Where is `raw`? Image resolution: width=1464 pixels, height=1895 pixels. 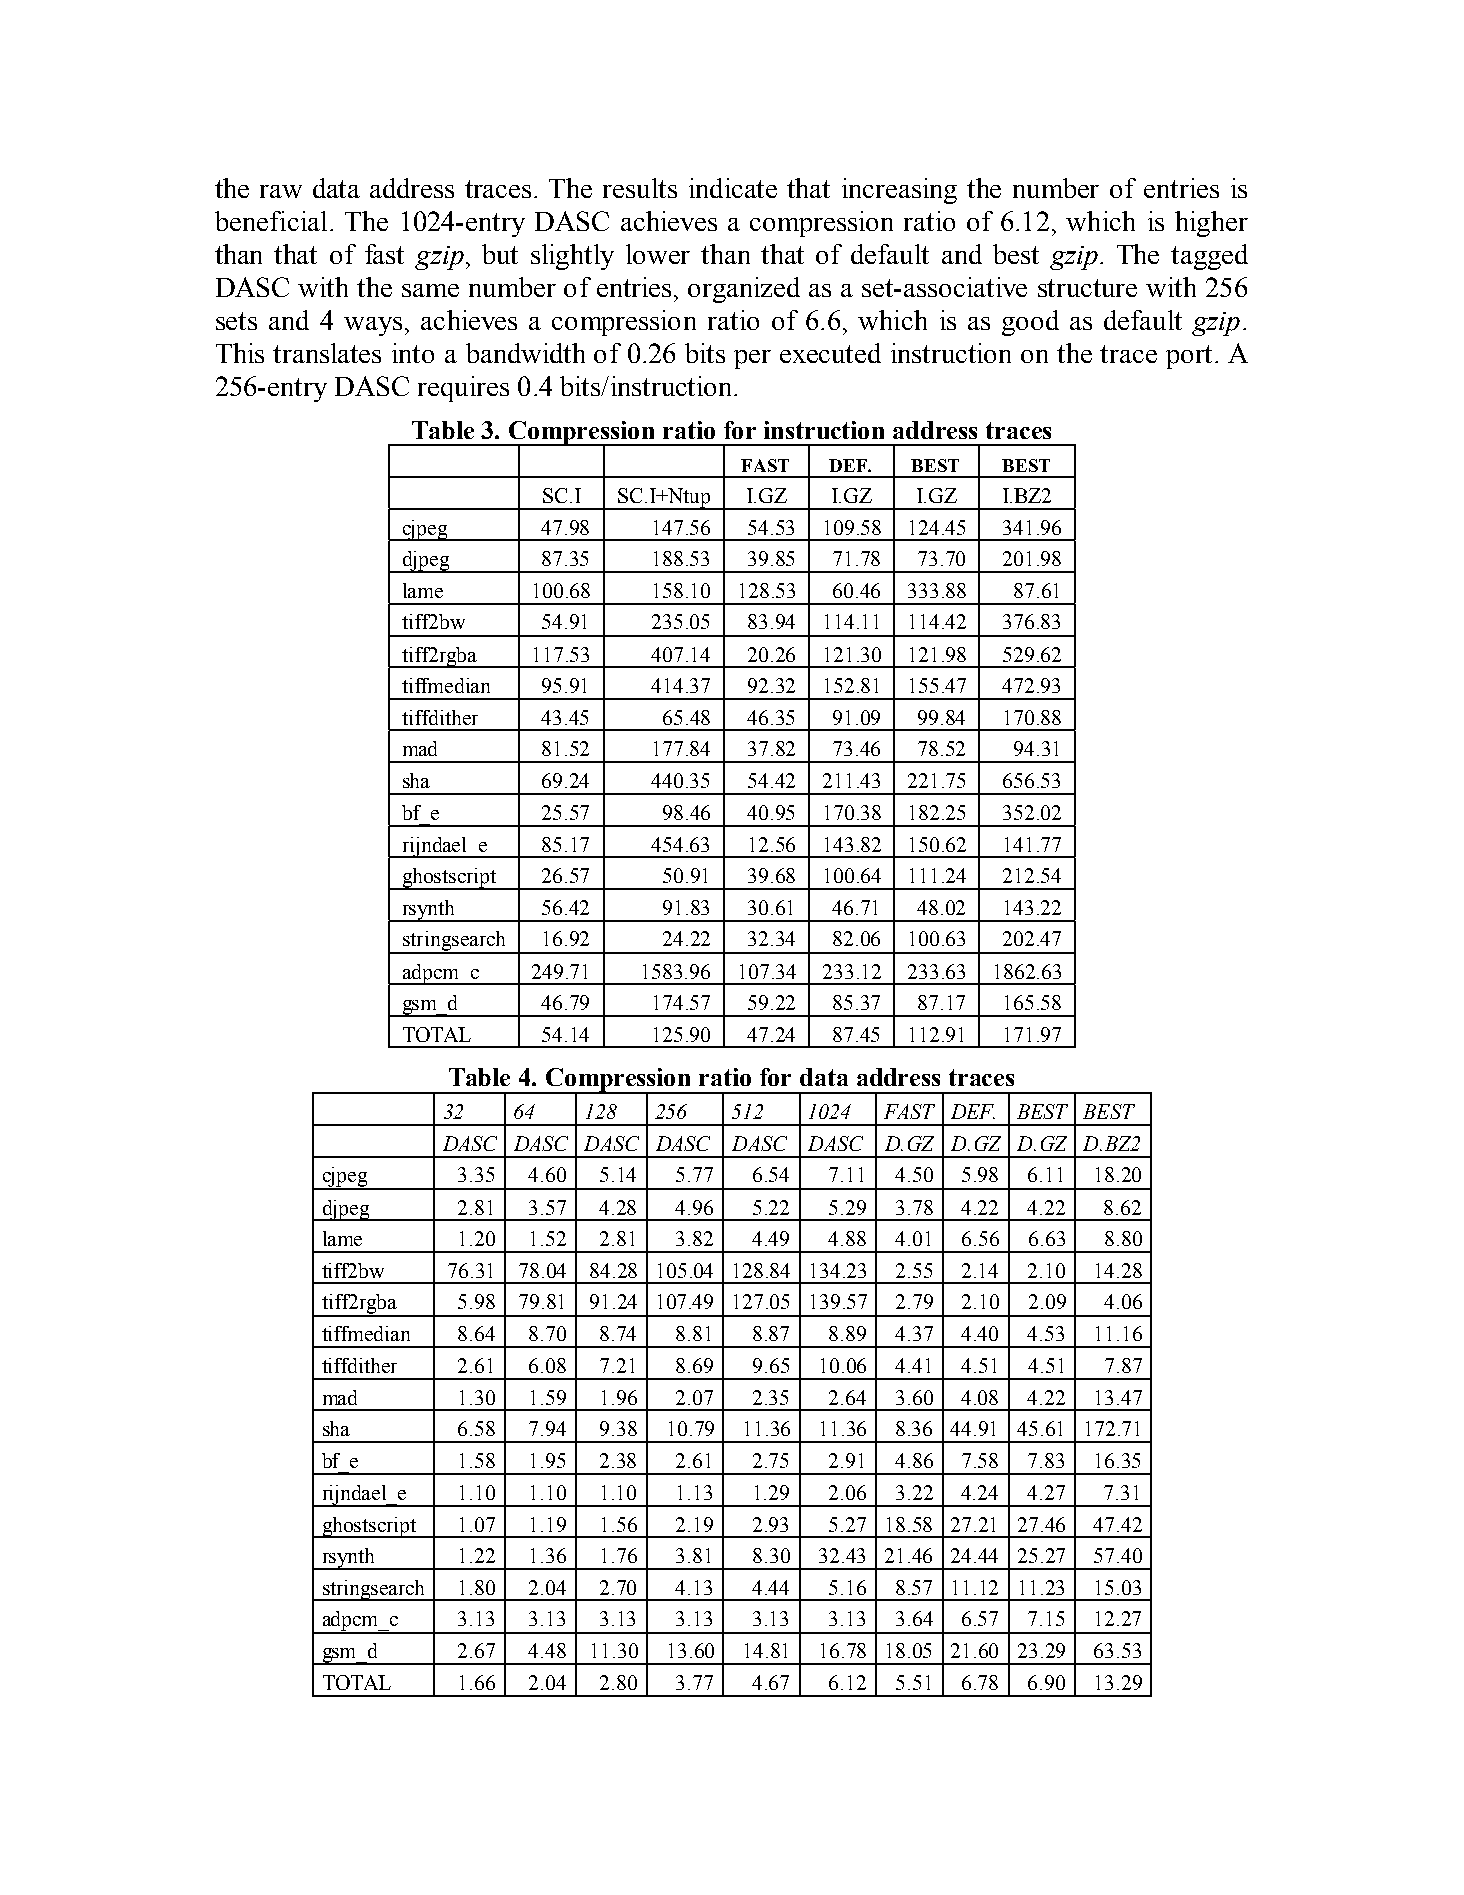 raw is located at coordinates (281, 191).
